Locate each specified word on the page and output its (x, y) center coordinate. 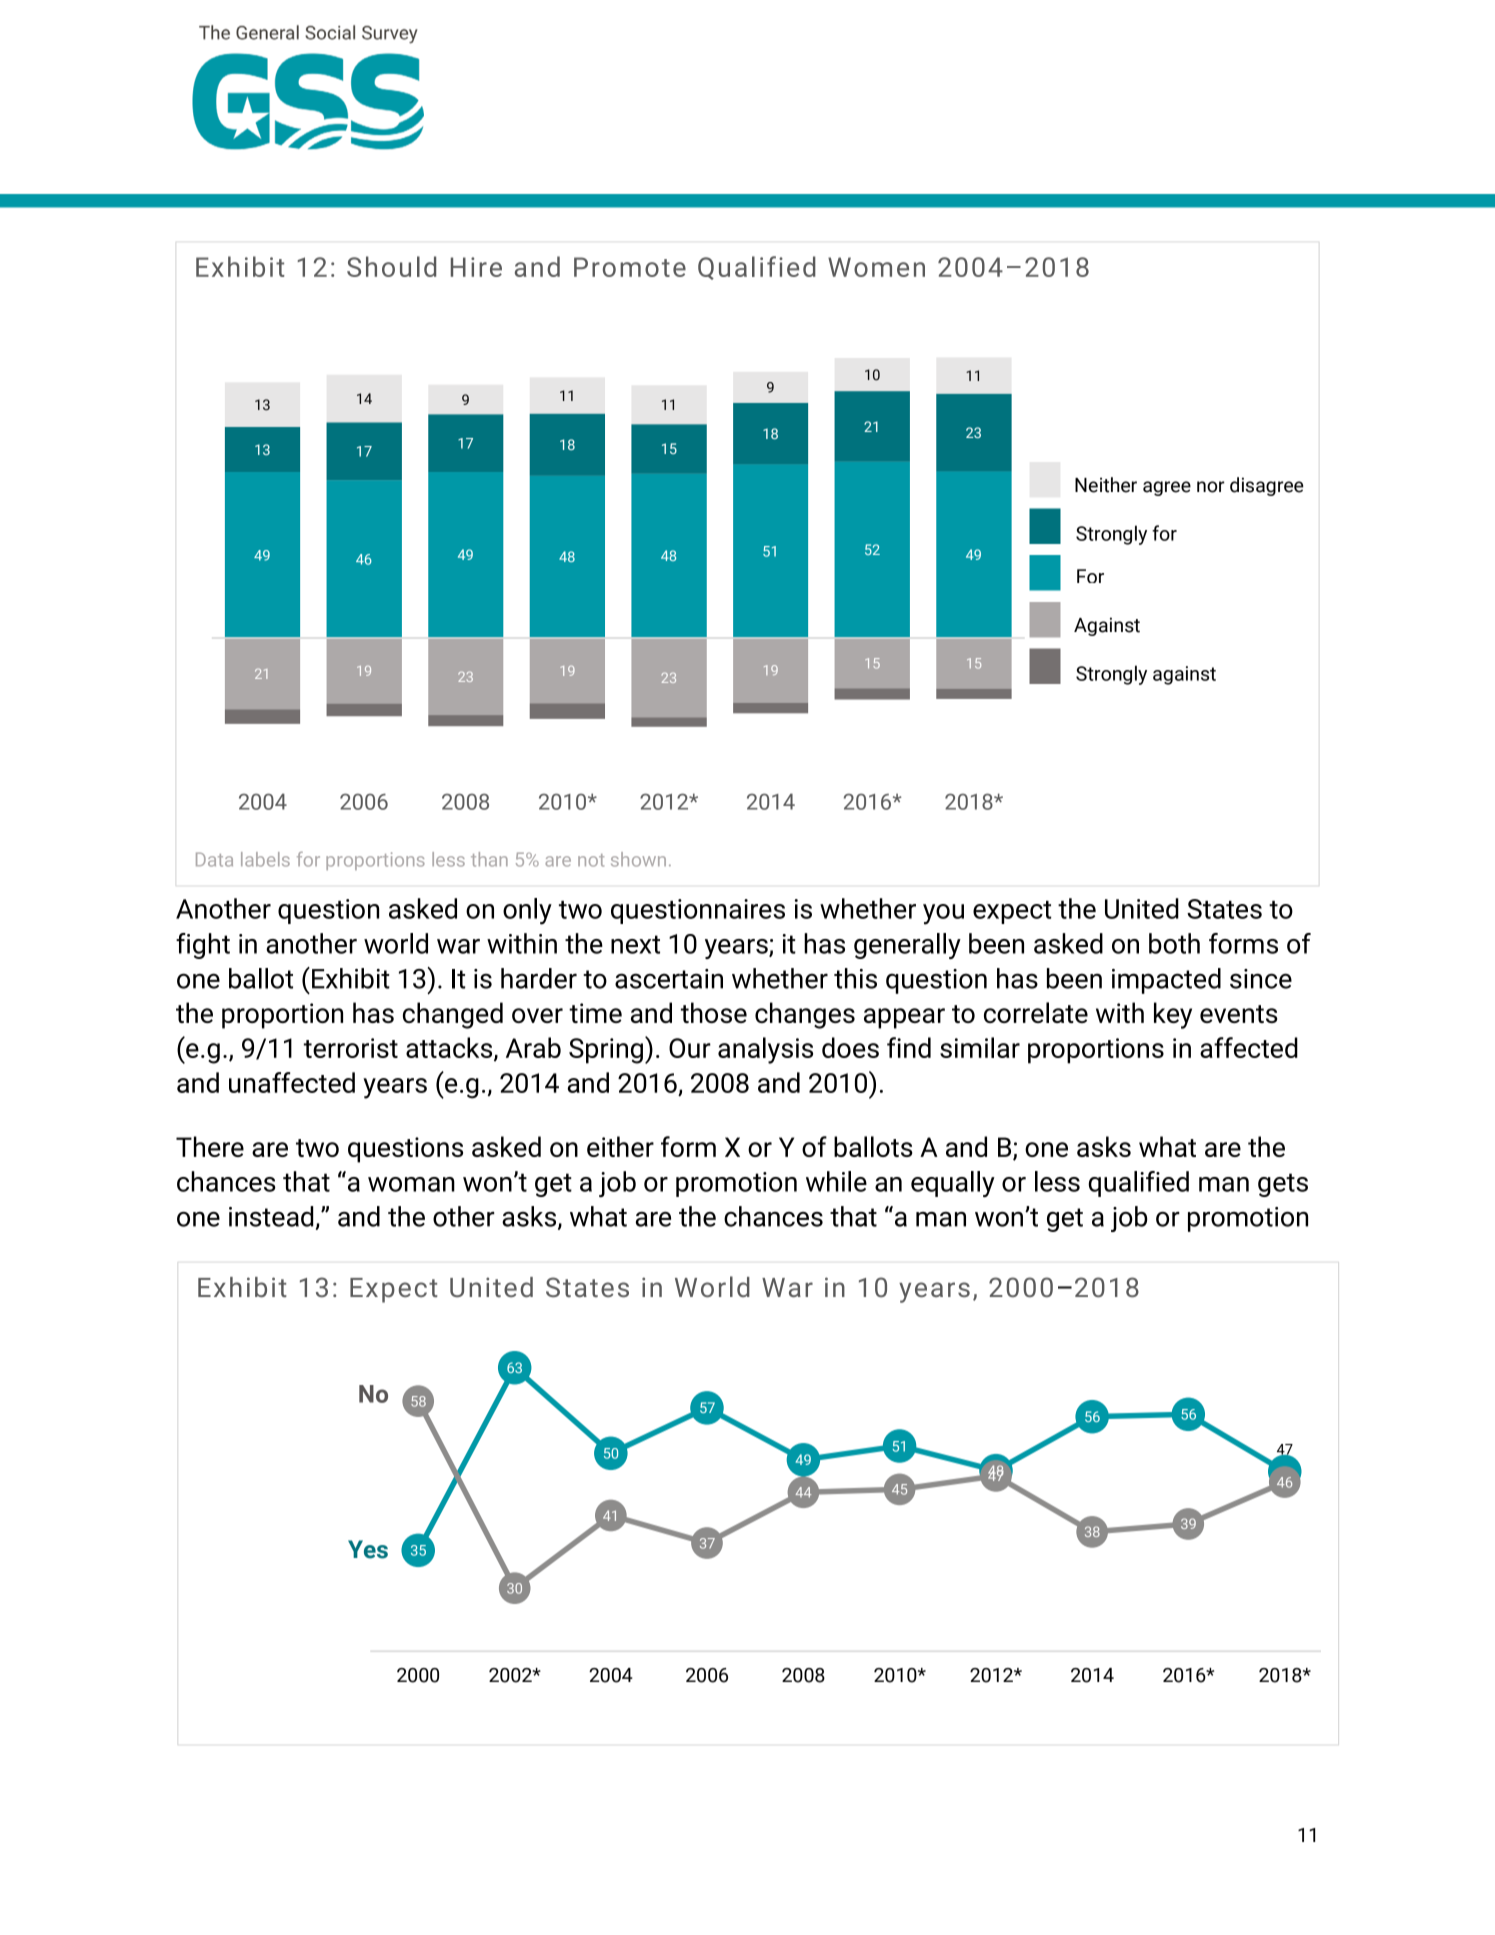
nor (1211, 487)
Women (876, 267)
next (635, 944)
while (836, 1181)
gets (1283, 1185)
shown (638, 859)
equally (953, 1184)
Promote (630, 267)
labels (265, 859)
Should (391, 266)
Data (214, 859)
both (1174, 943)
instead (271, 1216)
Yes (368, 1549)
